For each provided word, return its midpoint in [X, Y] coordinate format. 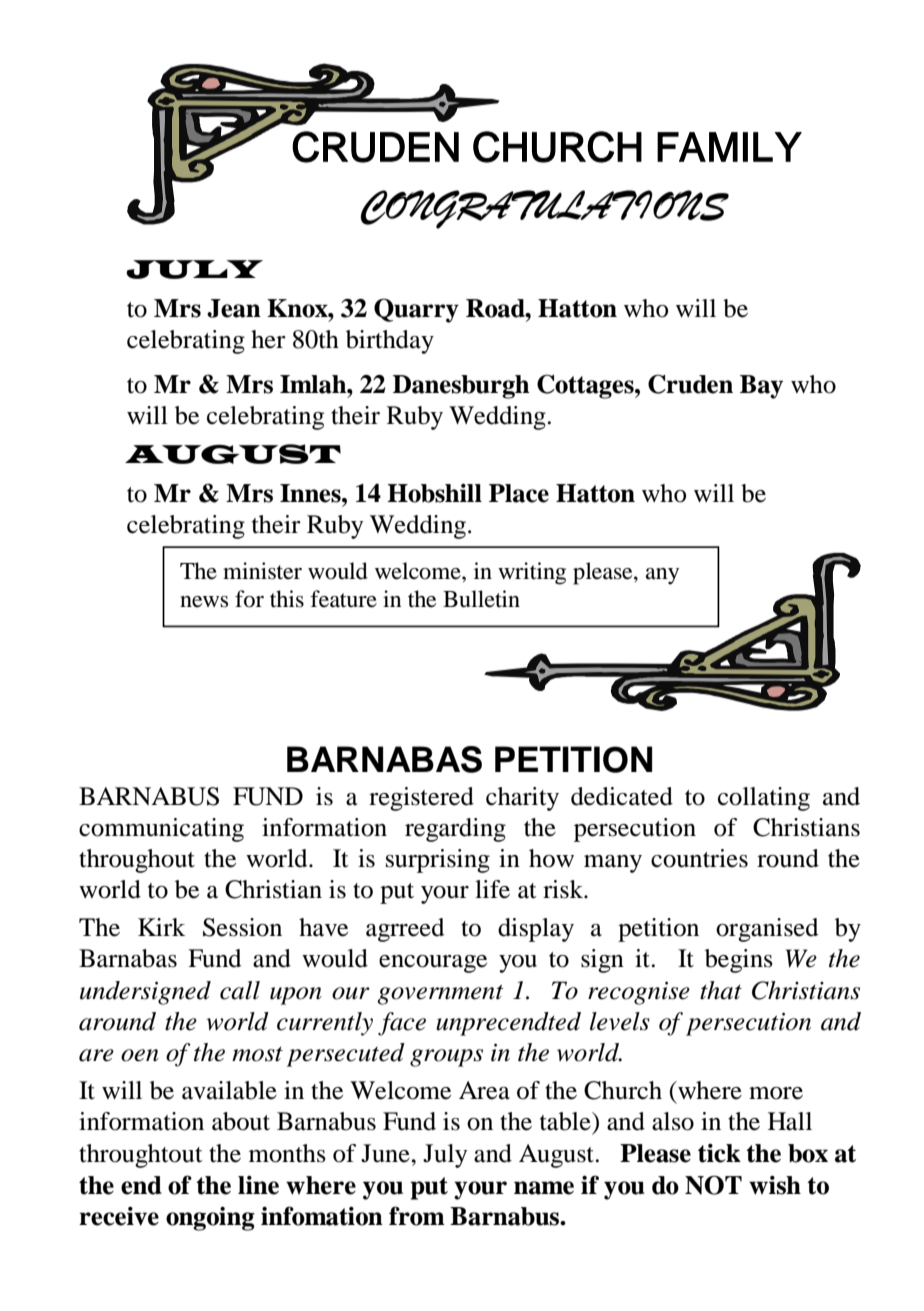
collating [764, 799]
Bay [761, 387]
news [204, 602]
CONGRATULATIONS [545, 209]
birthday [390, 342]
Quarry [416, 310]
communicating [161, 830]
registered [421, 799]
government [440, 994]
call [240, 990]
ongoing [210, 1218]
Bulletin [481, 599]
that [721, 990]
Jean [234, 308]
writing [532, 573]
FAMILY [729, 147]
